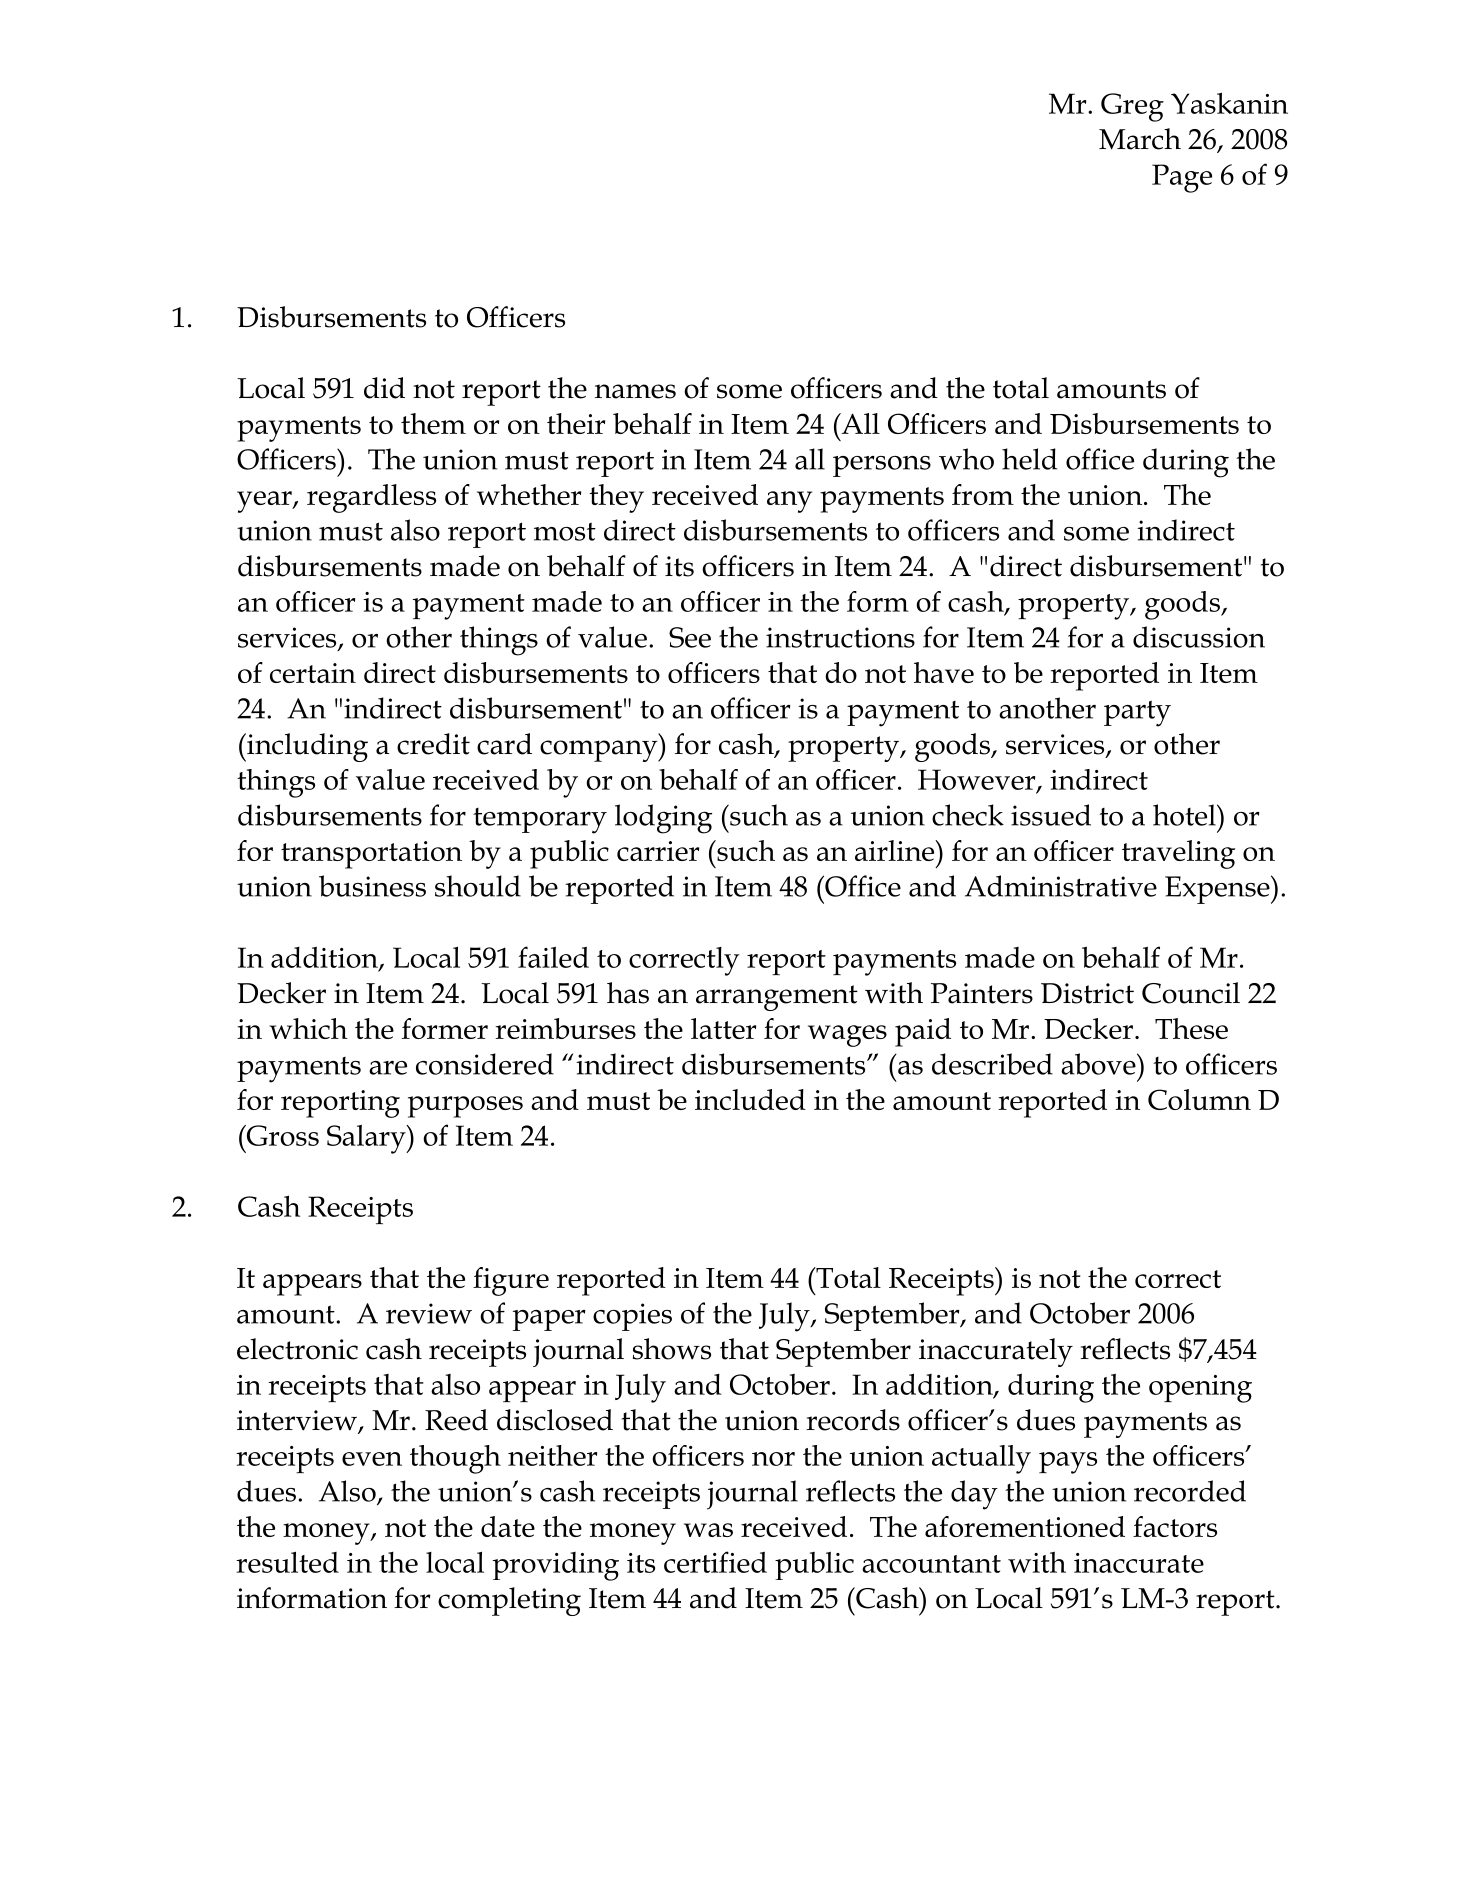 This page has height=1890, width=1460. Describe the element at coordinates (658, 851) in the page. I see `carrier` at that location.
